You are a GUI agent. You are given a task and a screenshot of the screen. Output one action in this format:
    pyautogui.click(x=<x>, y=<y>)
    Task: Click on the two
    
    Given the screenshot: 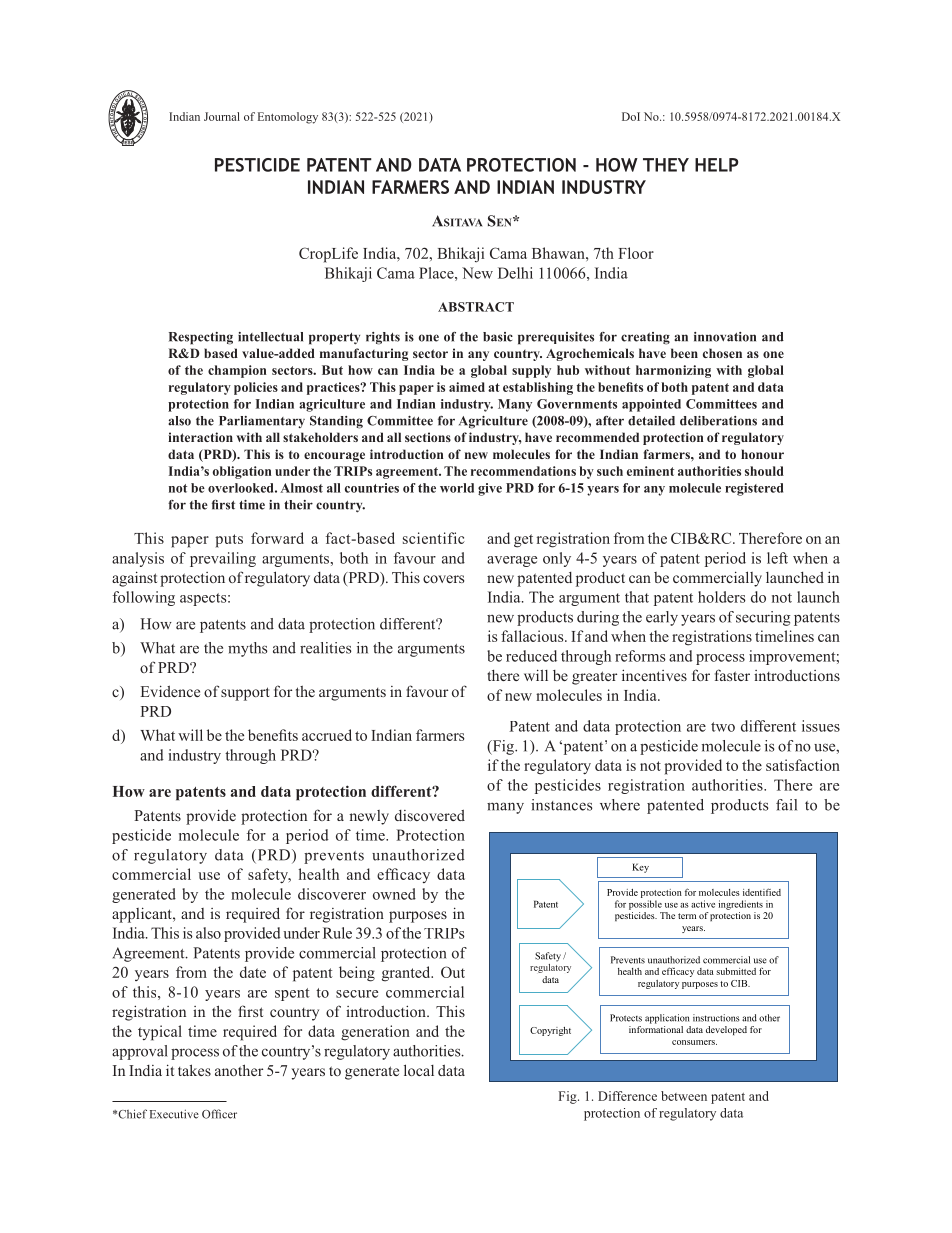 What is the action you would take?
    pyautogui.click(x=723, y=727)
